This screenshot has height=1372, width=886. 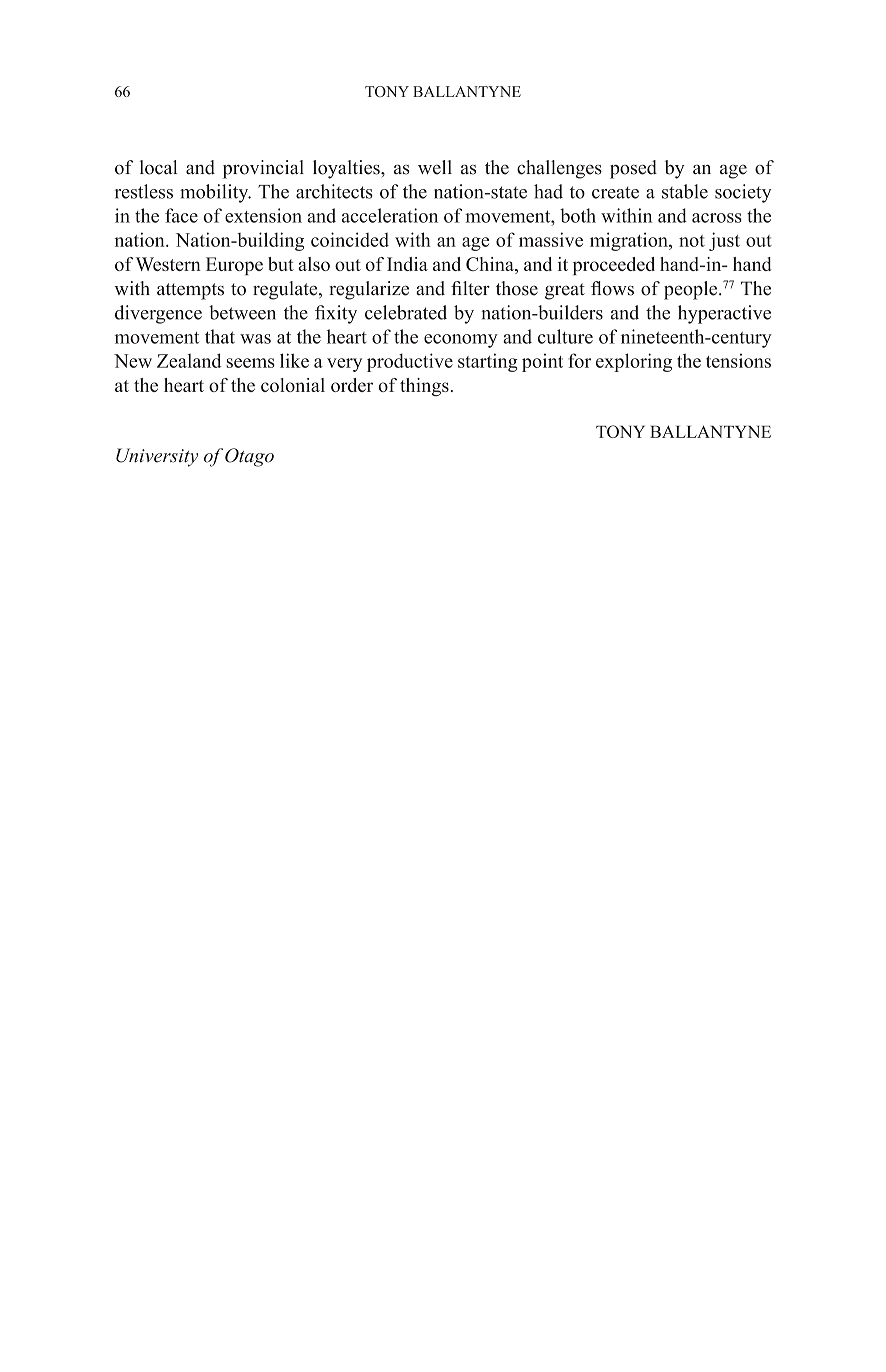 What do you see at coordinates (410, 362) in the screenshot?
I see `productive` at bounding box center [410, 362].
